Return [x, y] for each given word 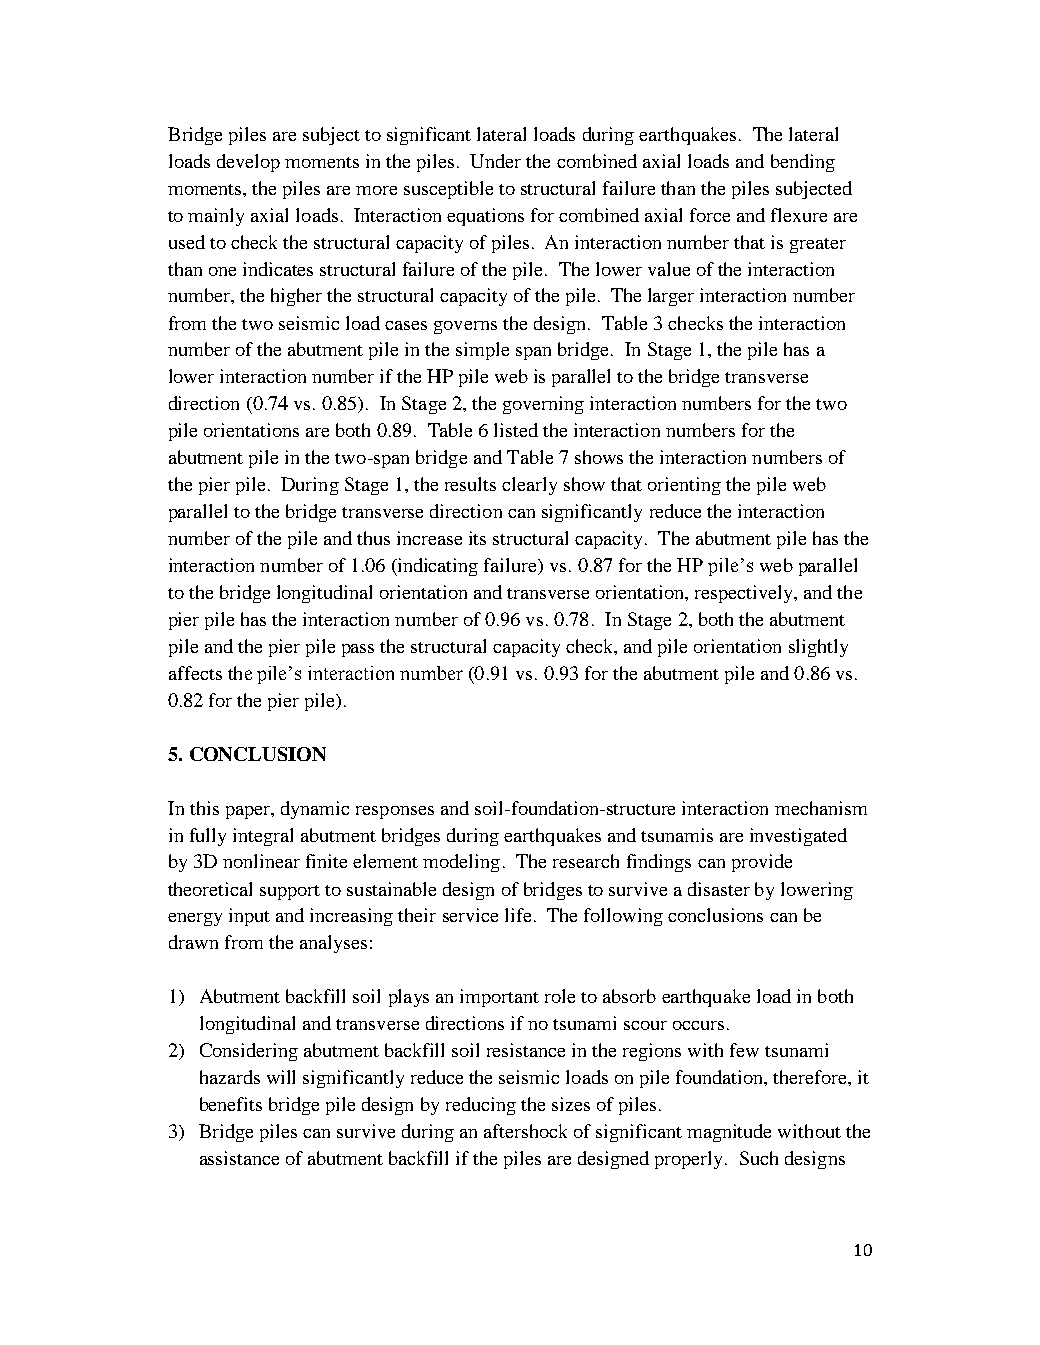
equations [485, 217]
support [290, 892]
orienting [684, 486]
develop [248, 163]
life [518, 915]
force [710, 215]
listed [516, 430]
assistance [239, 1158]
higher [296, 297]
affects [195, 673]
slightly [818, 648]
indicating [436, 567]
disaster [719, 889]
